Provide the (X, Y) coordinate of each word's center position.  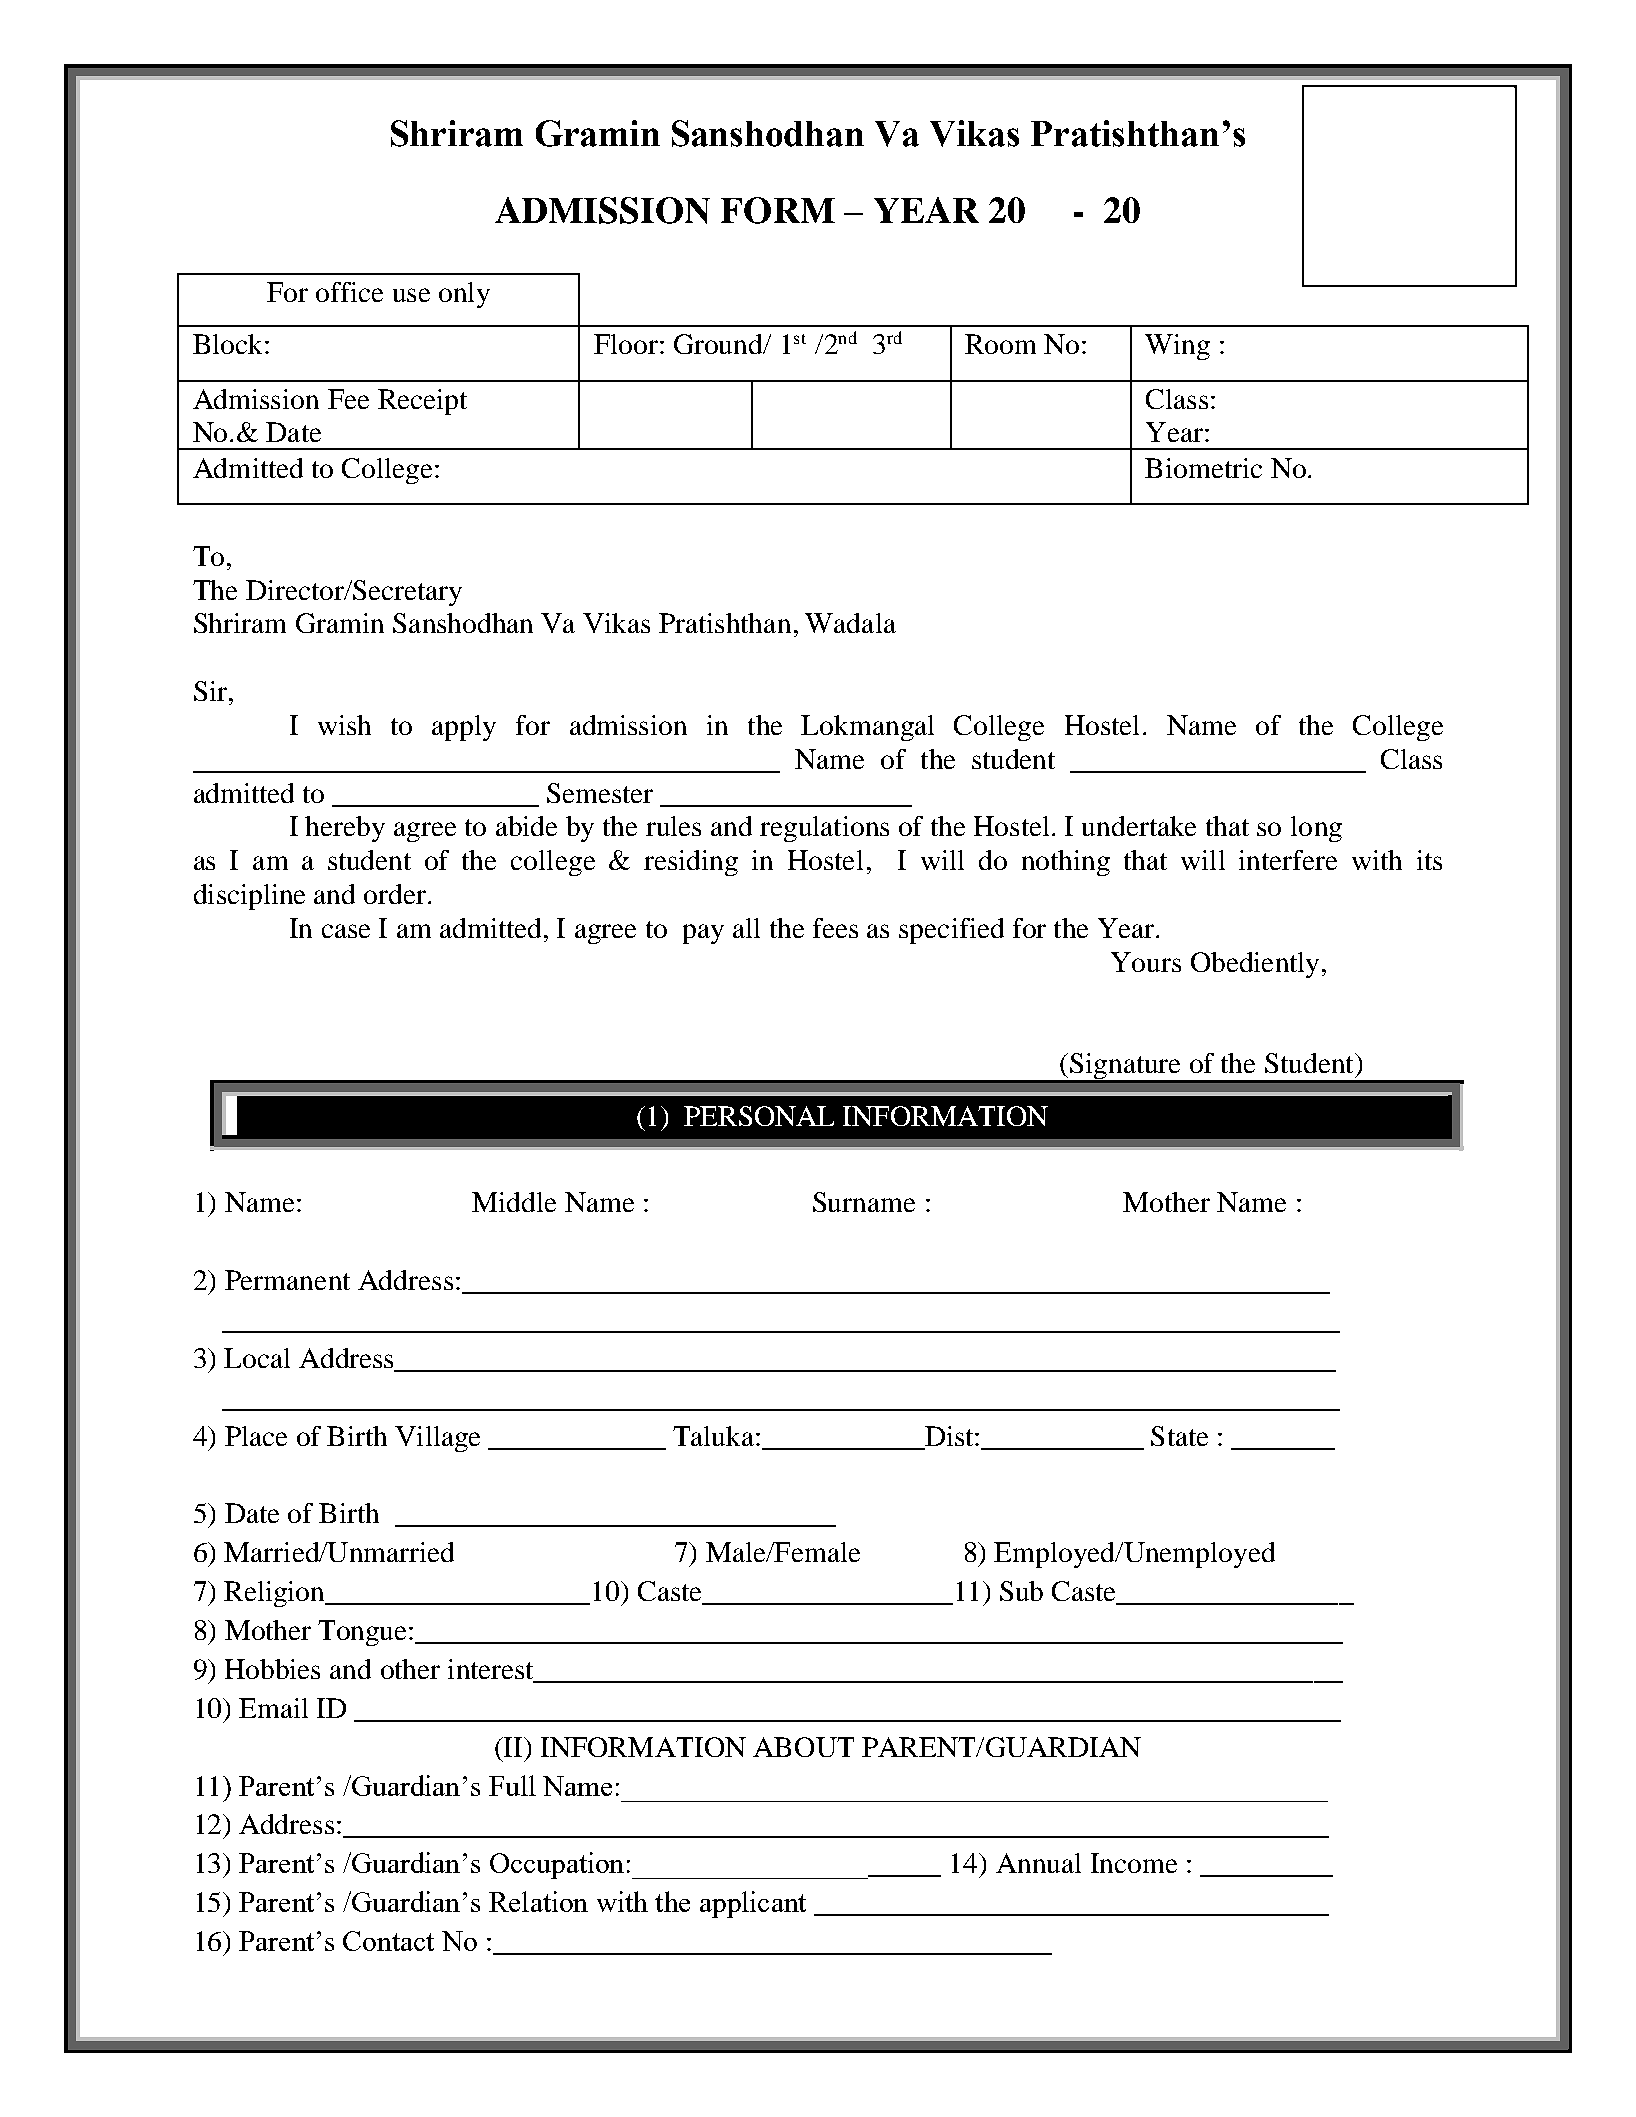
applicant (753, 1904)
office (349, 292)
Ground (719, 344)
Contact (388, 1941)
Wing (1177, 347)
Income (1134, 1863)
